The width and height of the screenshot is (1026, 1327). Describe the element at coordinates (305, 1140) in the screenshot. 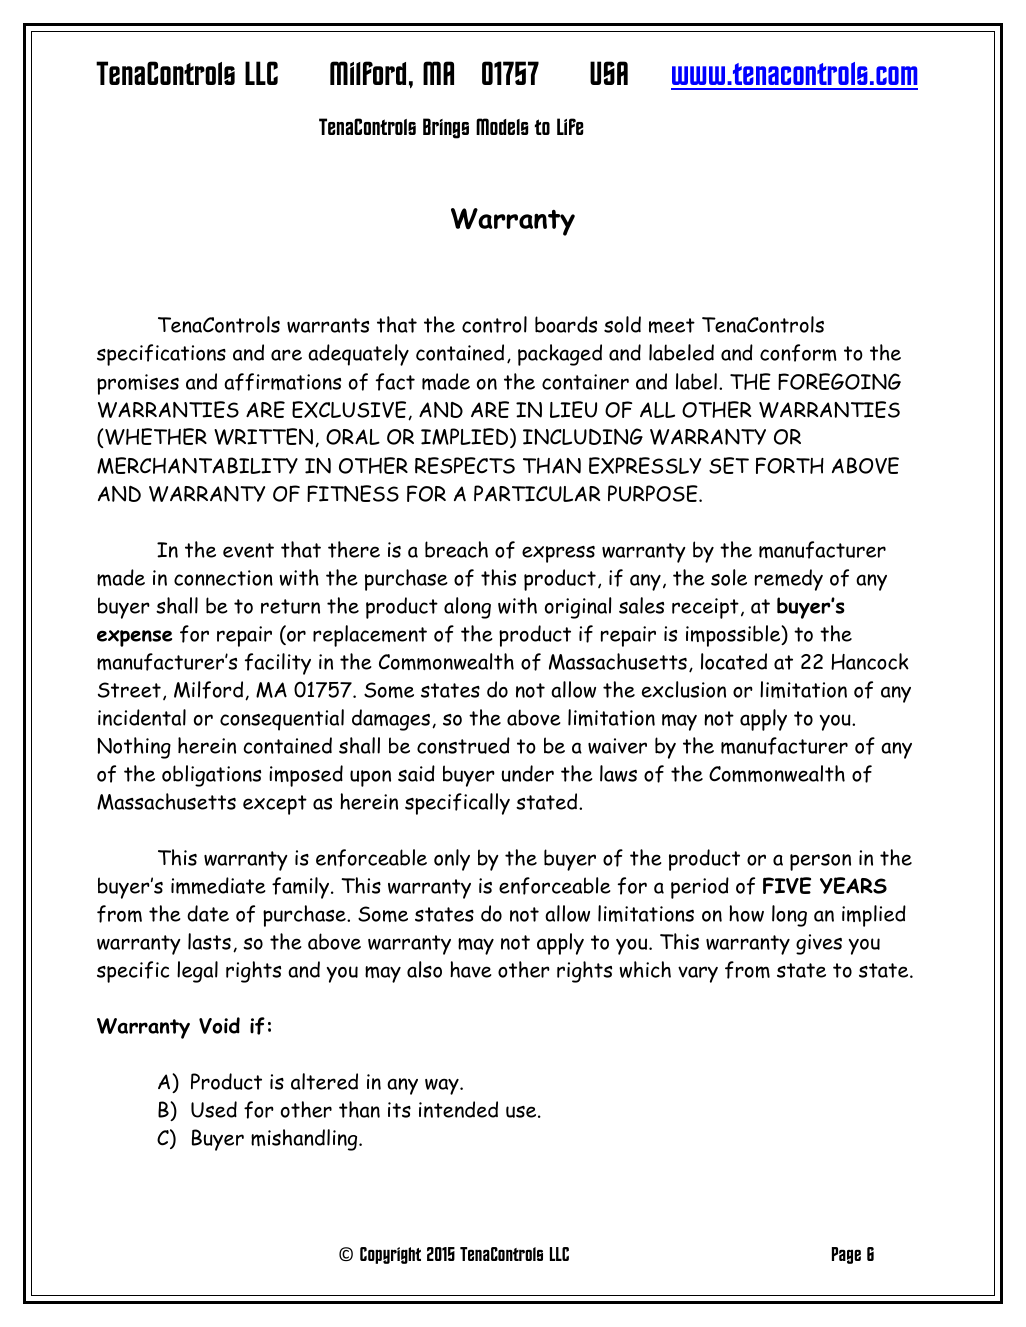

I see `mishandling` at that location.
